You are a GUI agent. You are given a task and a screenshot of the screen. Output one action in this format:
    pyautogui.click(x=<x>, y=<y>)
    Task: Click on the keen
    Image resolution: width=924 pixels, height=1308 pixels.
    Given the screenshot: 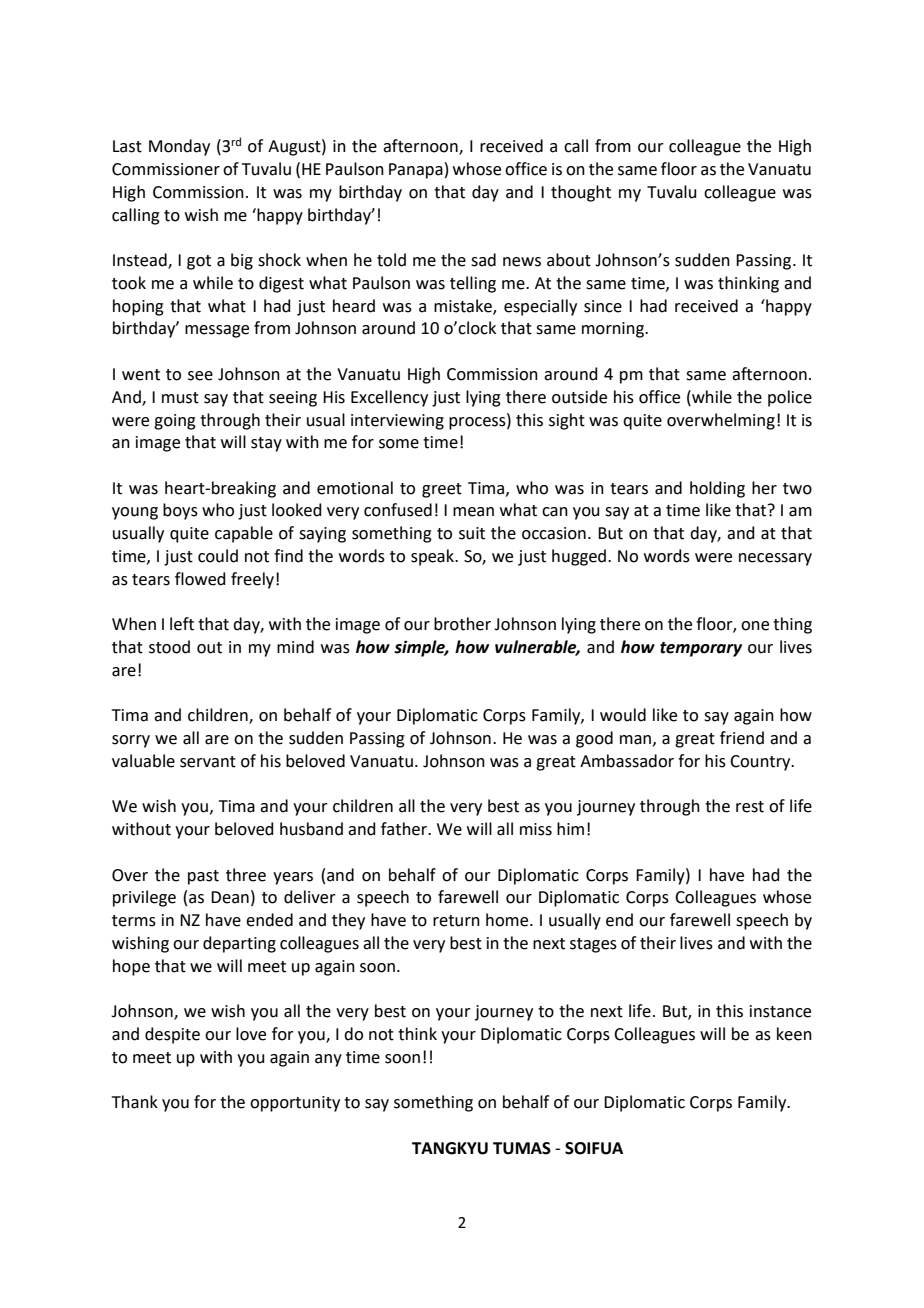 What is the action you would take?
    pyautogui.click(x=794, y=1034)
